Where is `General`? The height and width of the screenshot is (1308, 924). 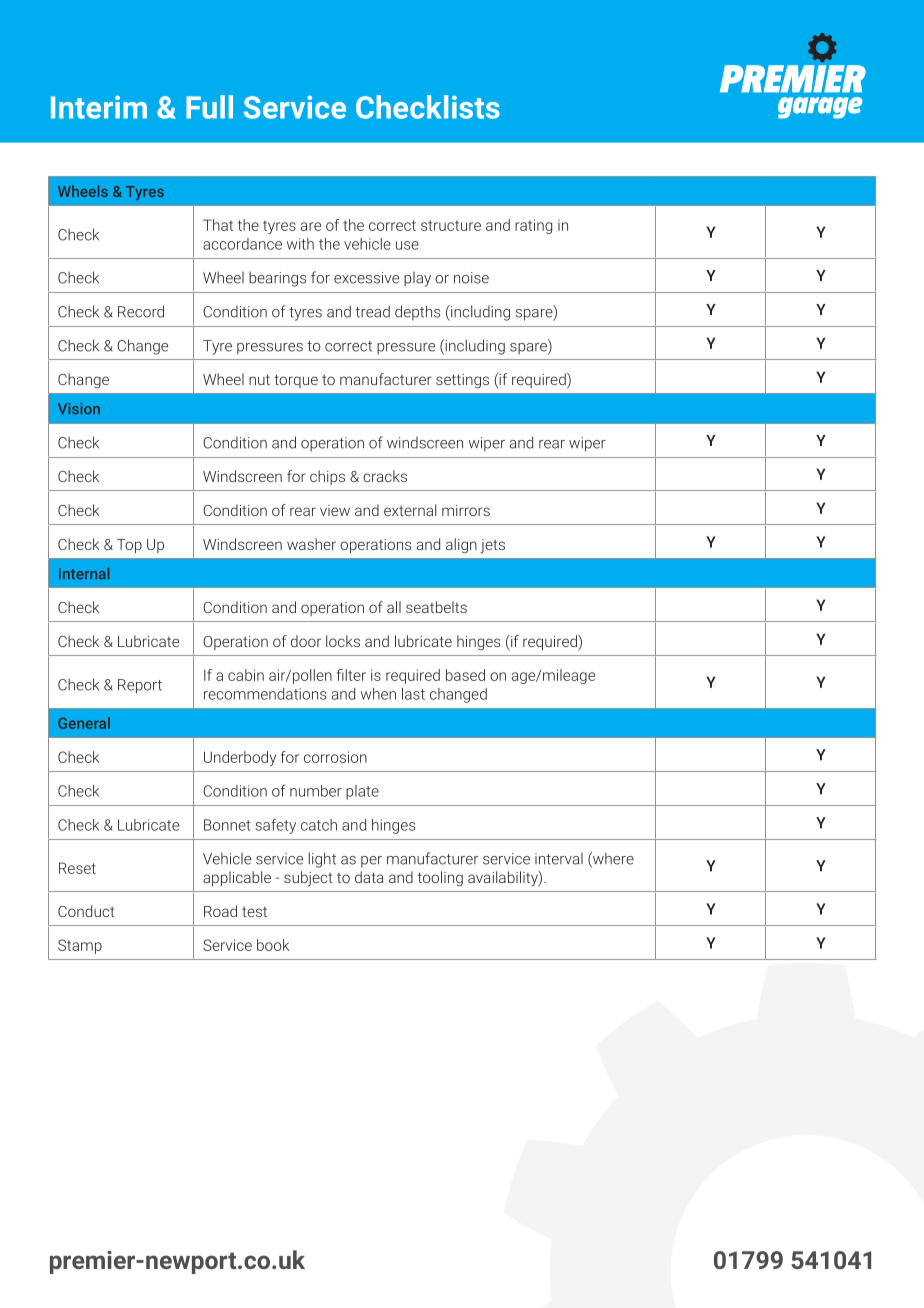
General is located at coordinates (84, 723).
